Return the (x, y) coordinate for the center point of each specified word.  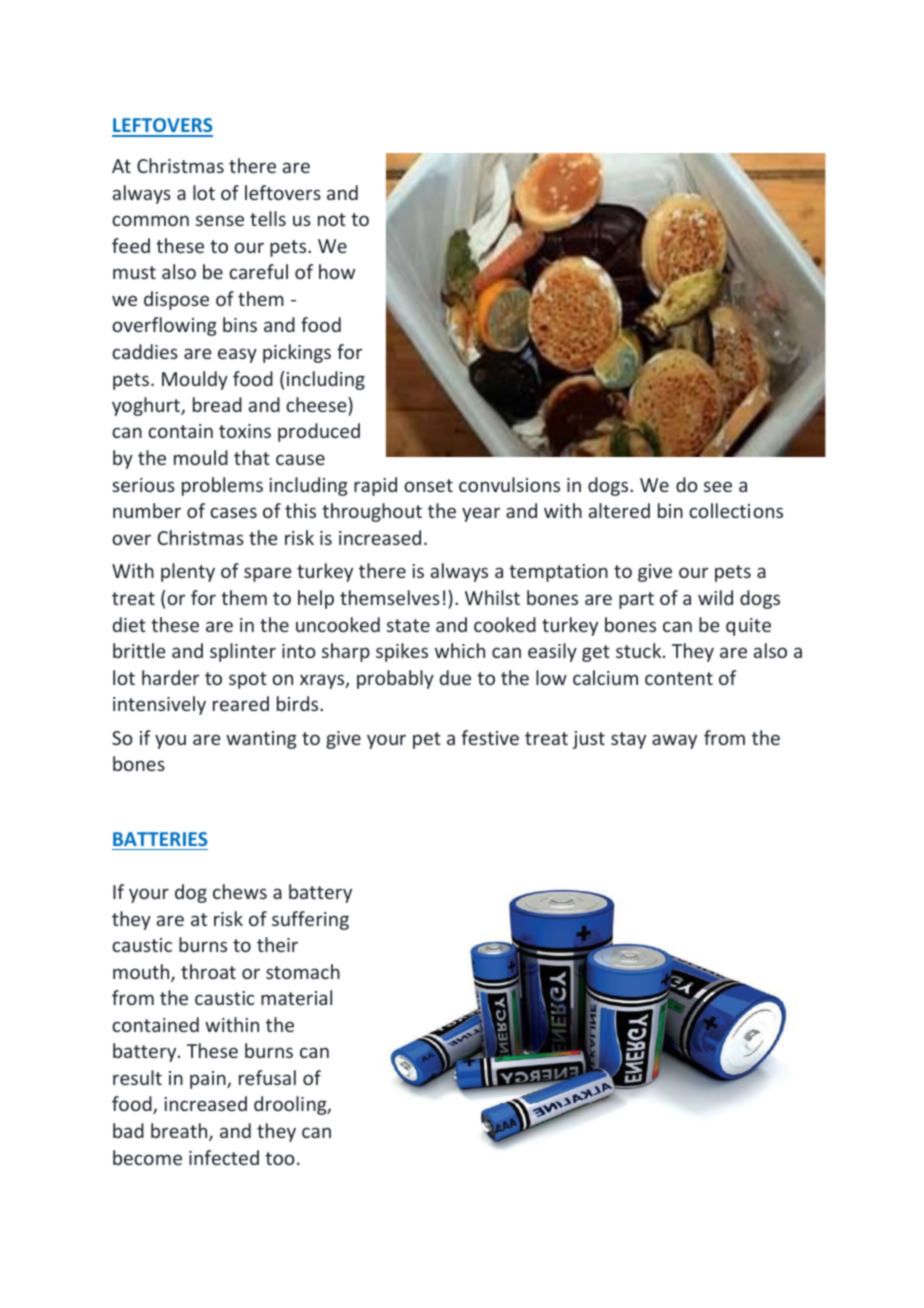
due (455, 677)
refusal (267, 1077)
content (679, 678)
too (280, 1158)
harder (170, 677)
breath (180, 1132)
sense (220, 220)
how (337, 271)
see (718, 486)
